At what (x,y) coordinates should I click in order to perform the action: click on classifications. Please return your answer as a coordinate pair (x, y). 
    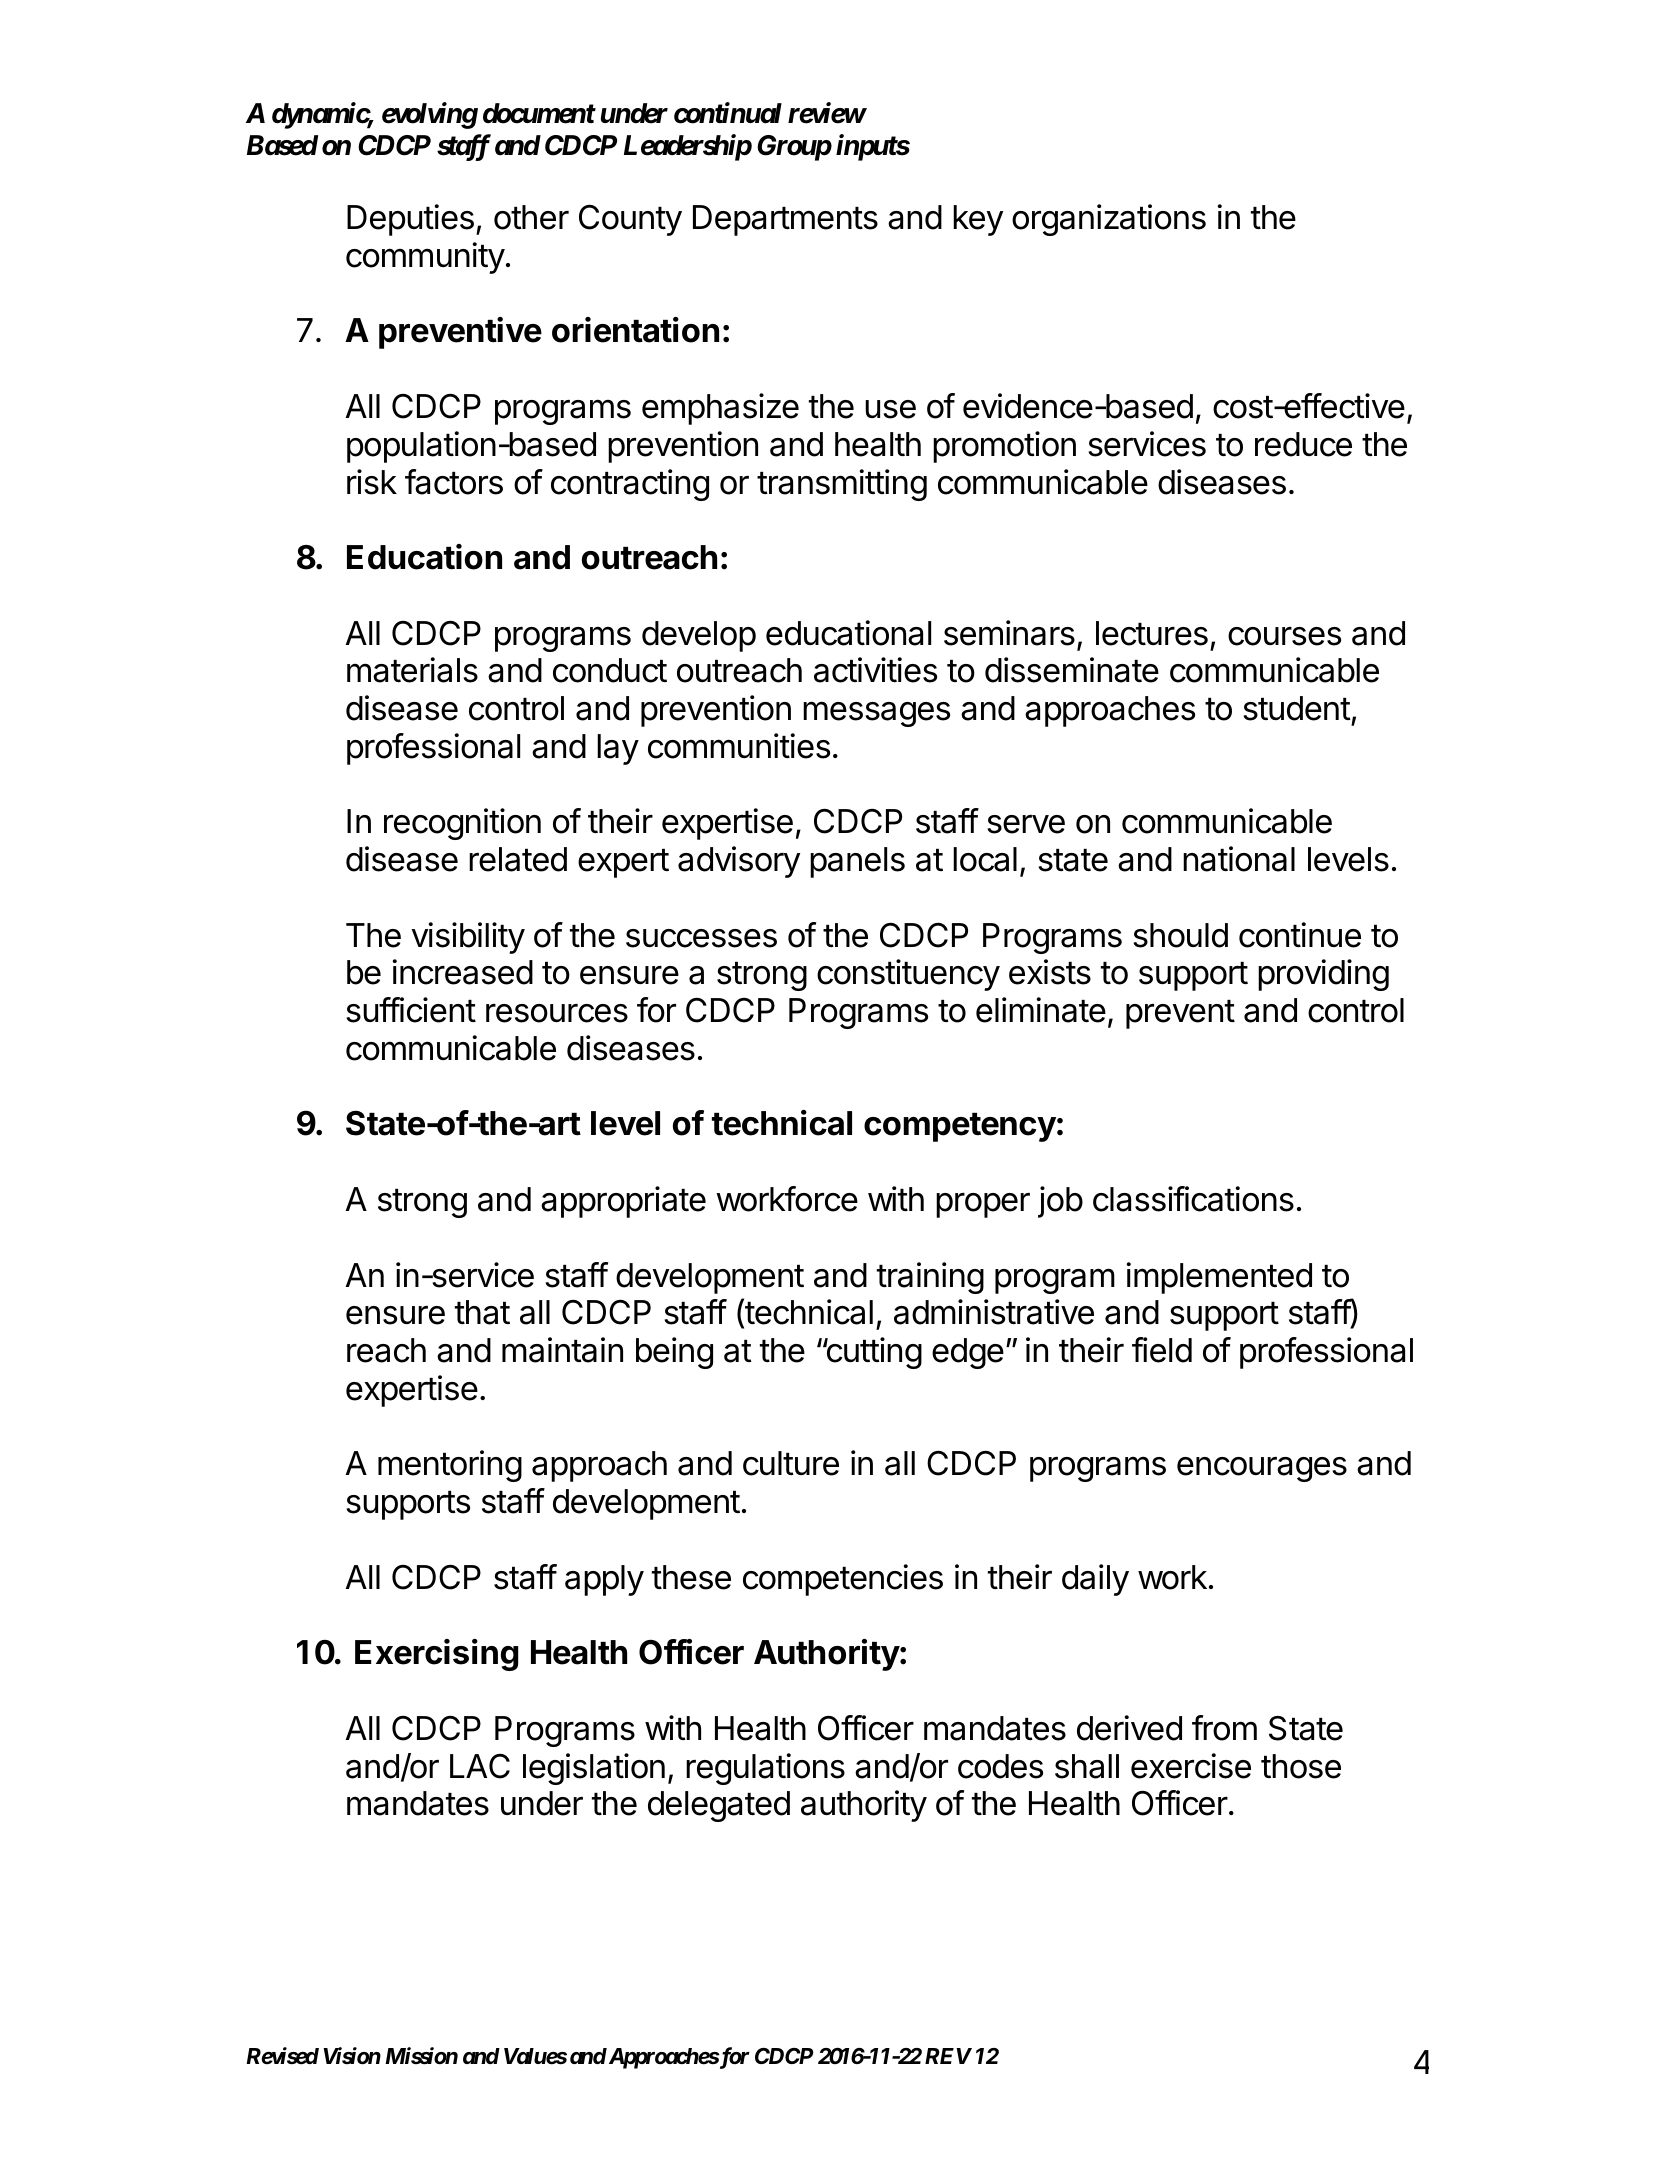
    Looking at the image, I should click on (1193, 1199).
